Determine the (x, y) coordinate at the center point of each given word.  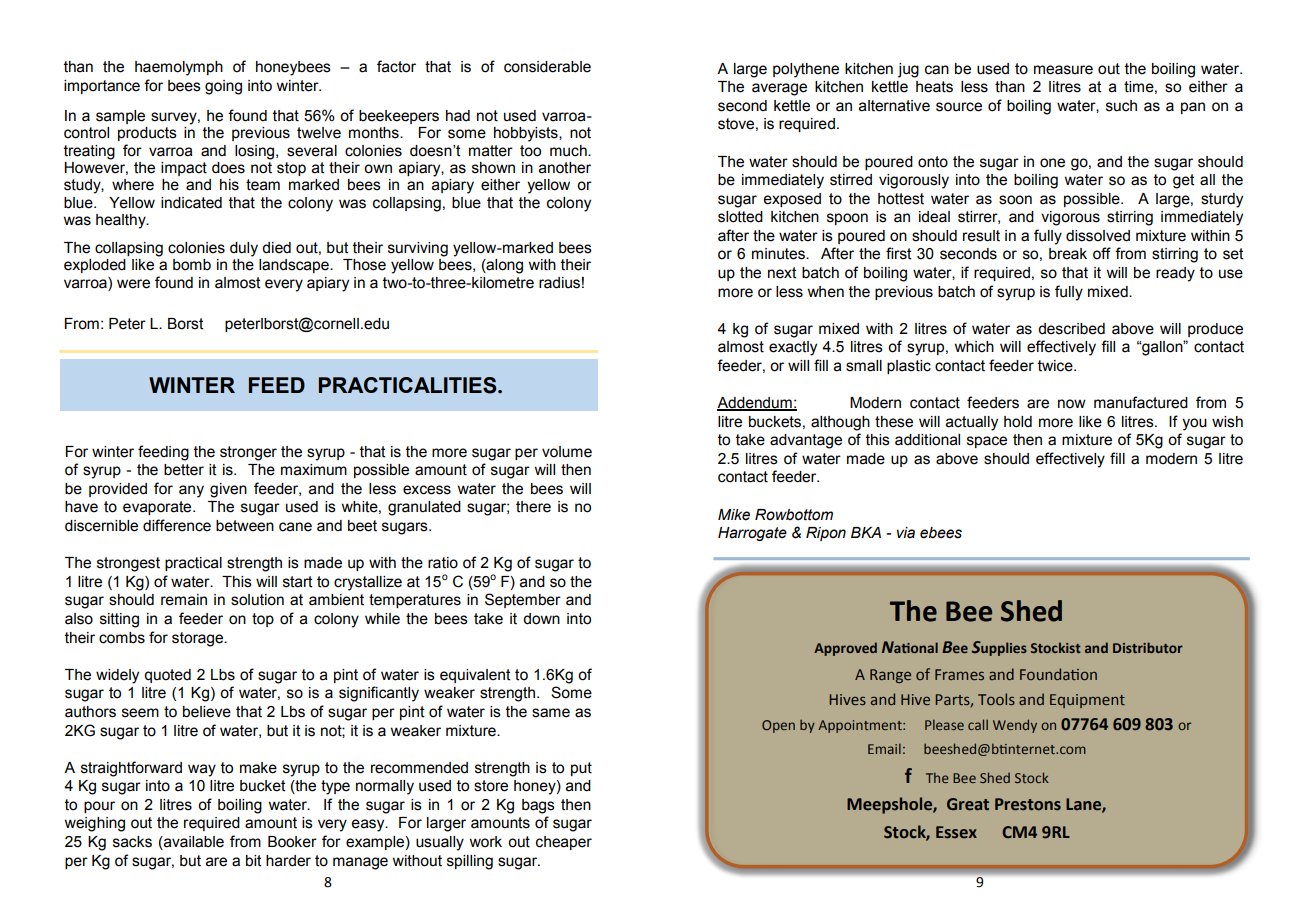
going (223, 87)
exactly (793, 348)
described (1071, 329)
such (1121, 106)
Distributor (1148, 647)
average (779, 89)
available (193, 843)
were (133, 284)
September (523, 600)
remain (184, 600)
